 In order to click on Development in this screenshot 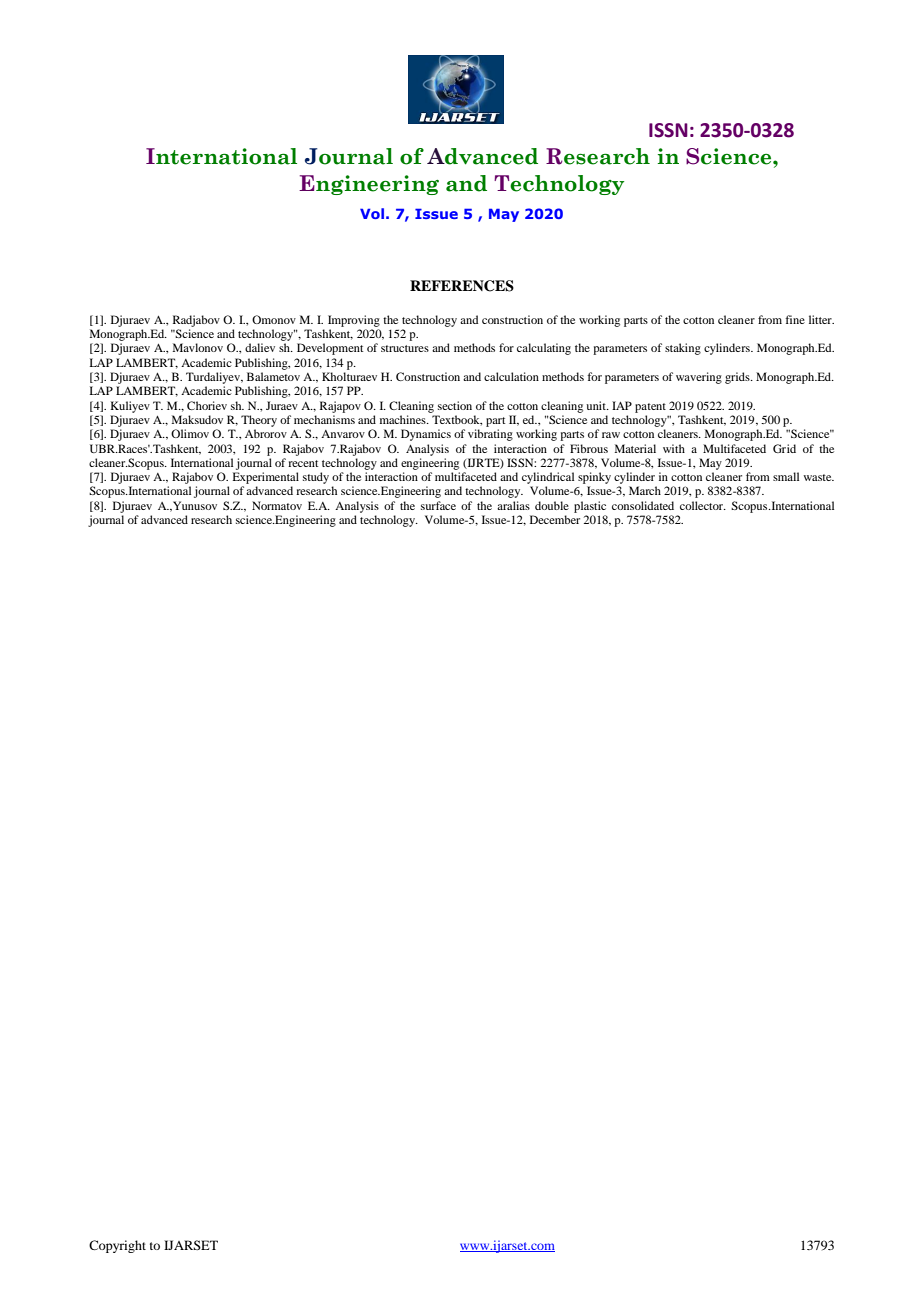, I will do `click(330, 349)`.
